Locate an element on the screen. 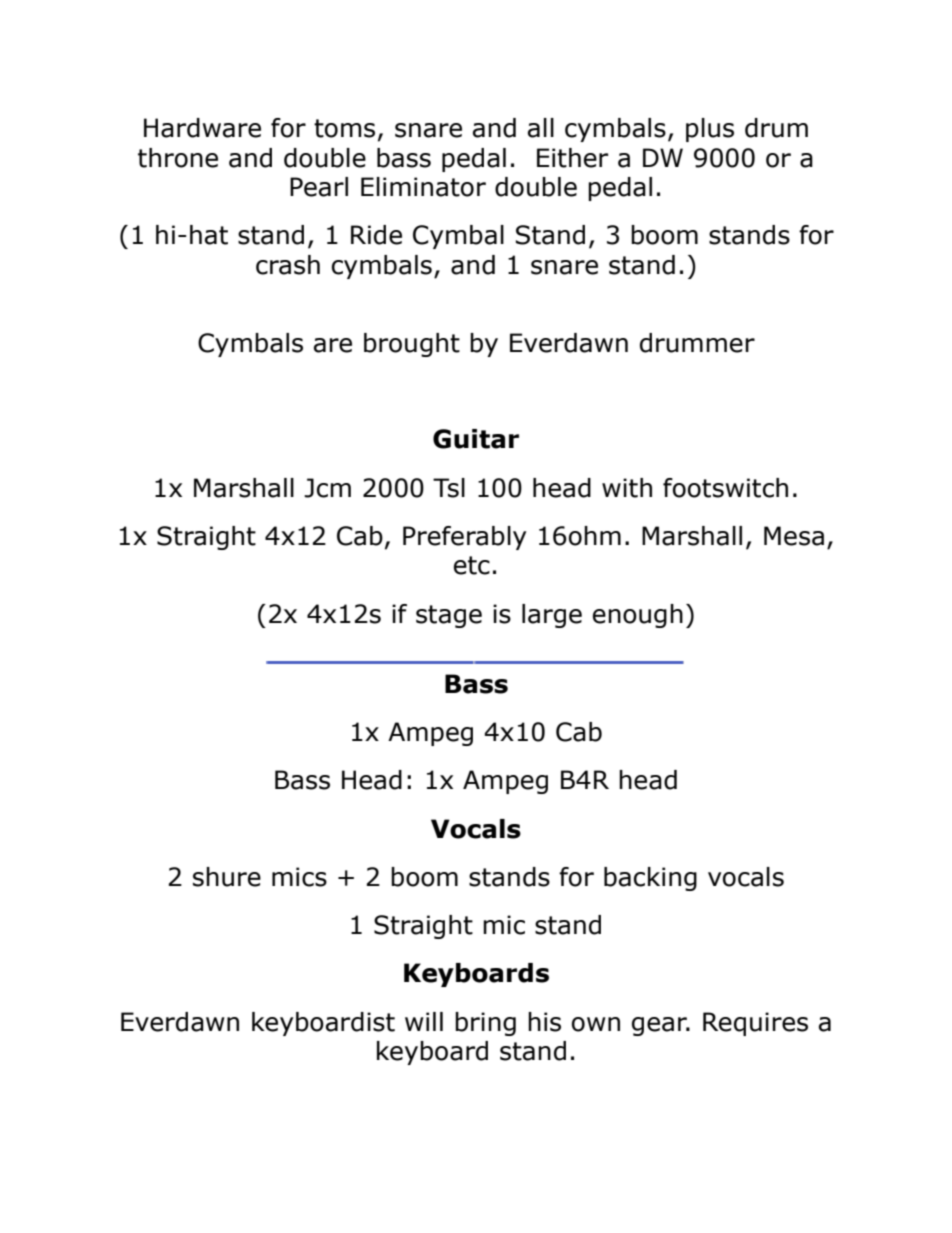 This screenshot has width=952, height=1233. Eliminator is located at coordinates (423, 187).
